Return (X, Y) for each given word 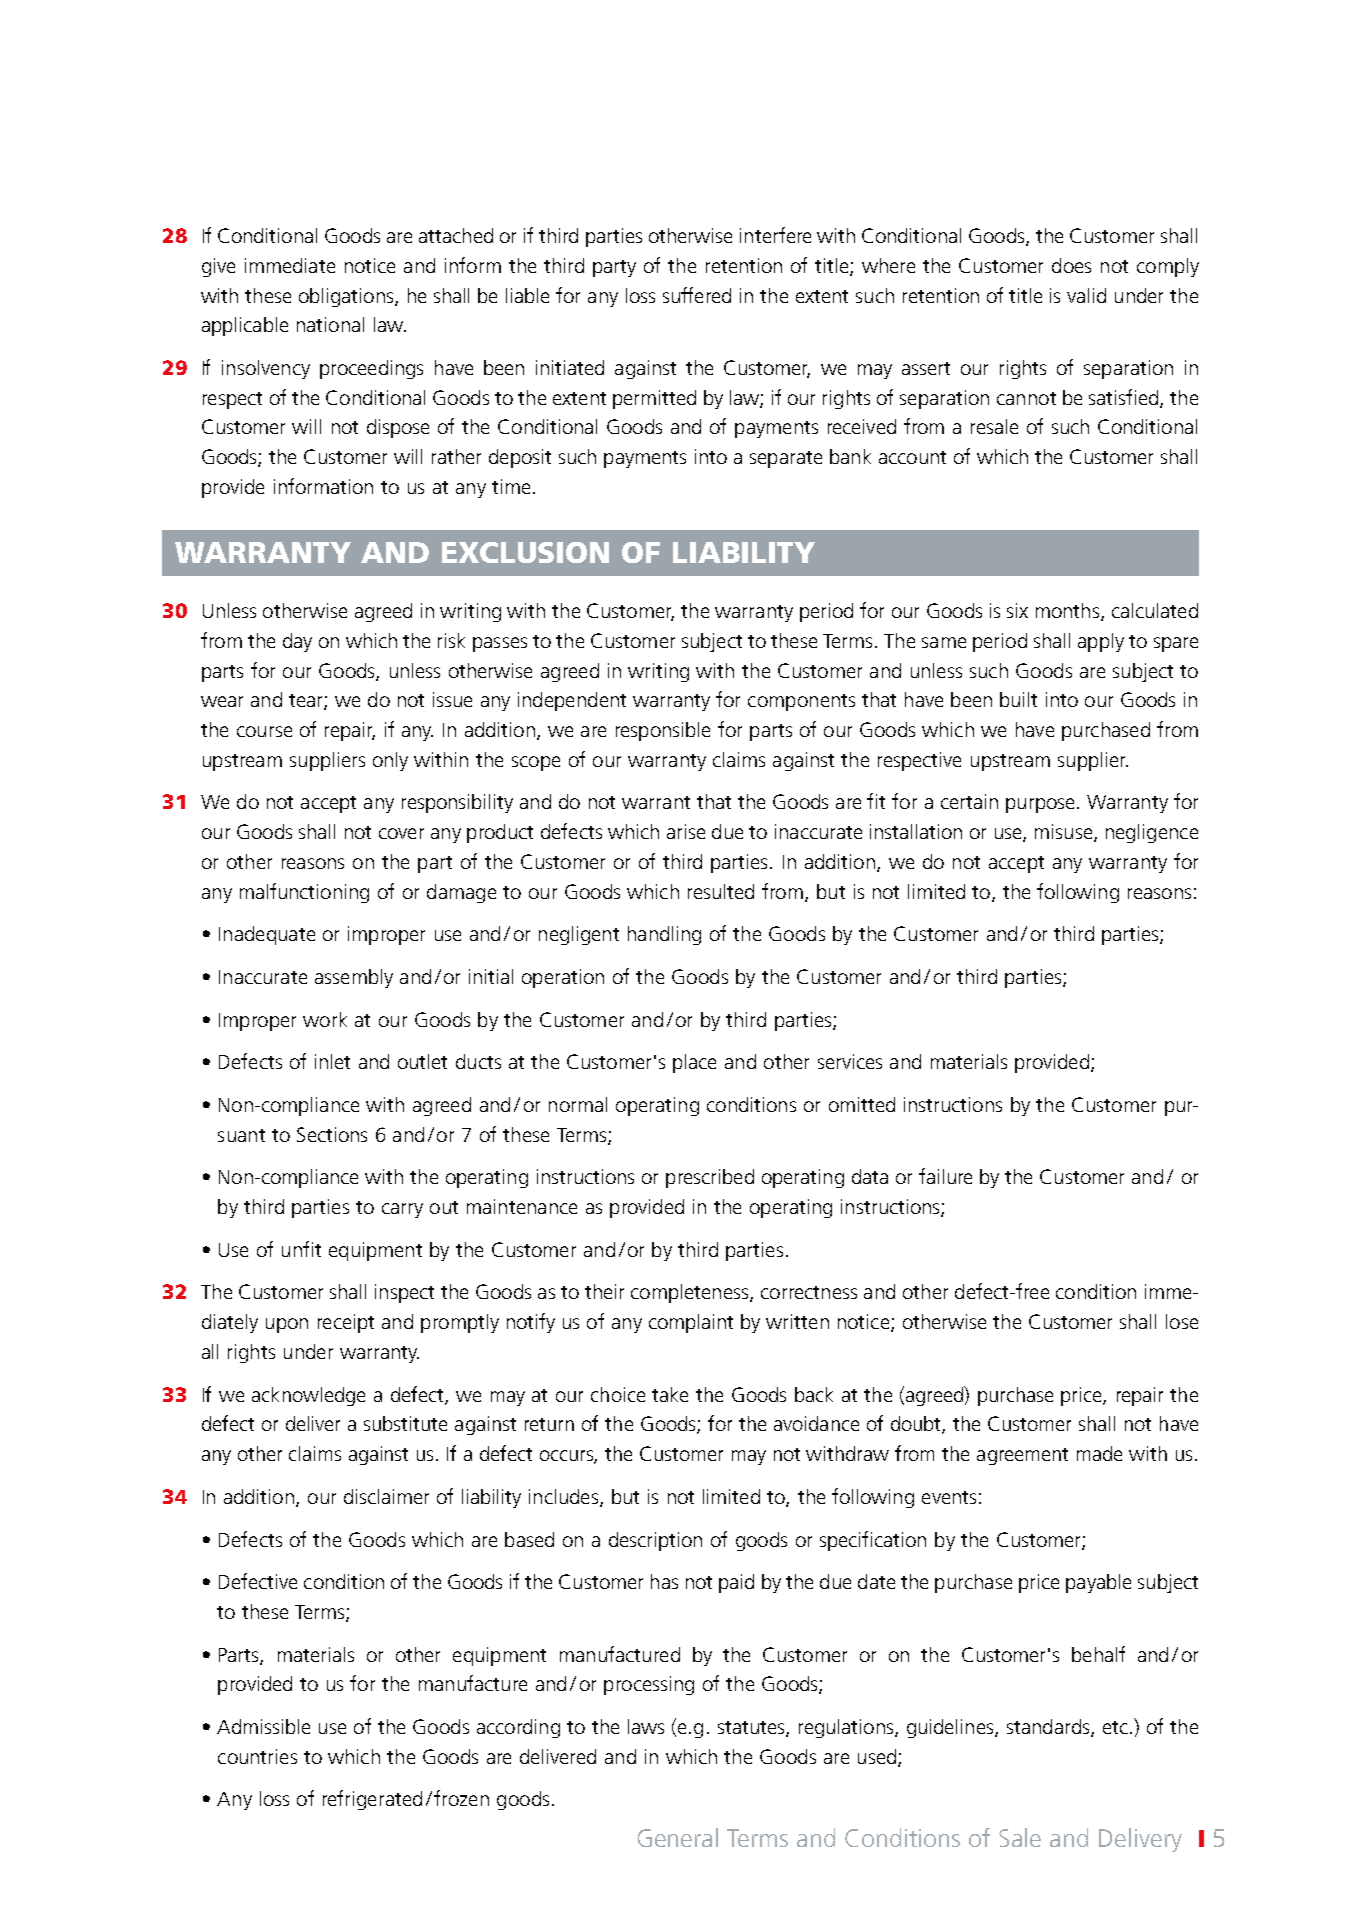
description (655, 1541)
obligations (347, 297)
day (297, 642)
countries (257, 1756)
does (1071, 265)
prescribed (710, 1178)
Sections (332, 1134)
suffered (697, 295)
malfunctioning (304, 893)
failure (945, 1176)
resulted (721, 891)
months (1069, 612)
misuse (1065, 833)
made (1099, 1453)
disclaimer (386, 1496)
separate (786, 459)
